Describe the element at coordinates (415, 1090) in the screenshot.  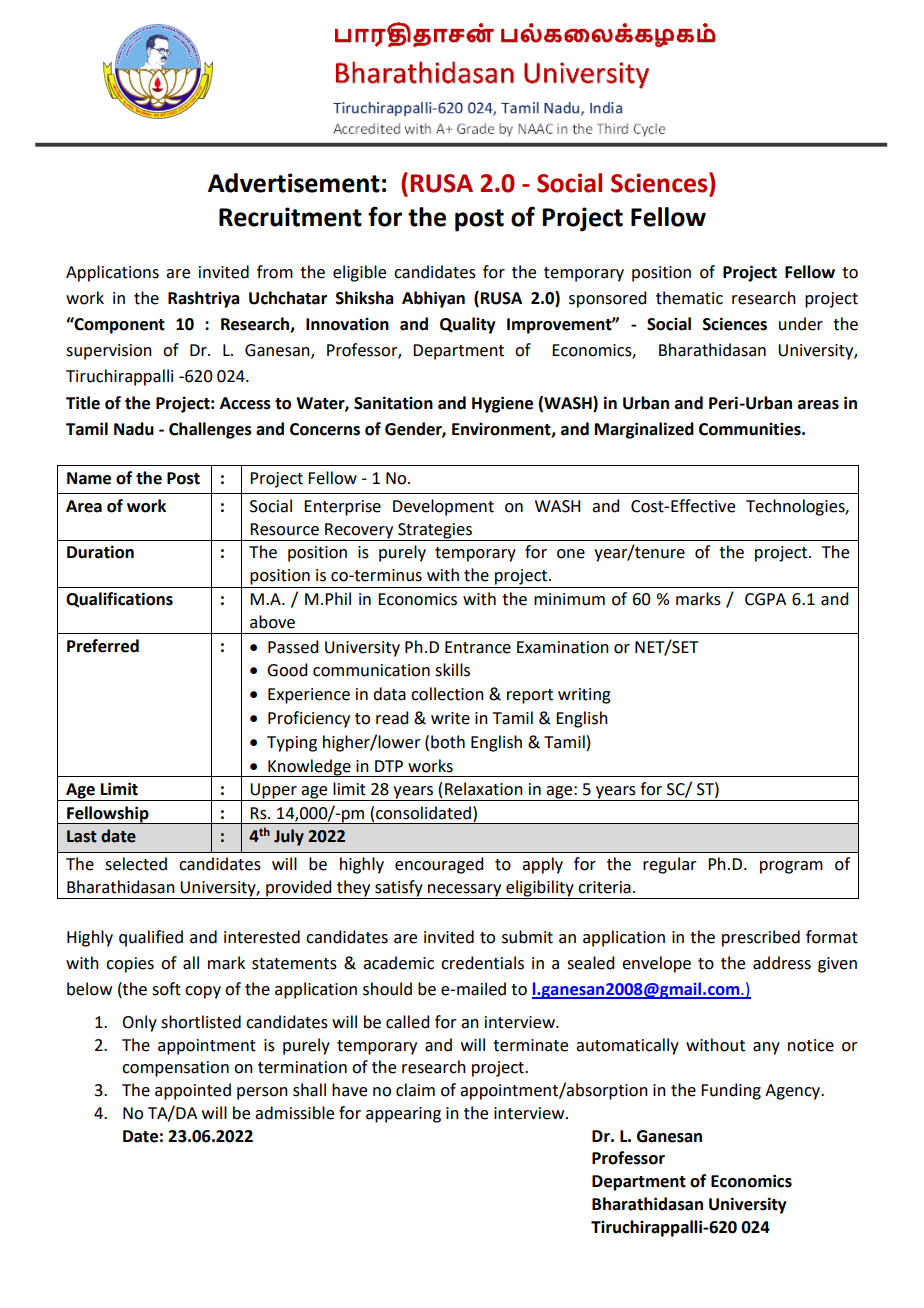
I see `claim` at that location.
